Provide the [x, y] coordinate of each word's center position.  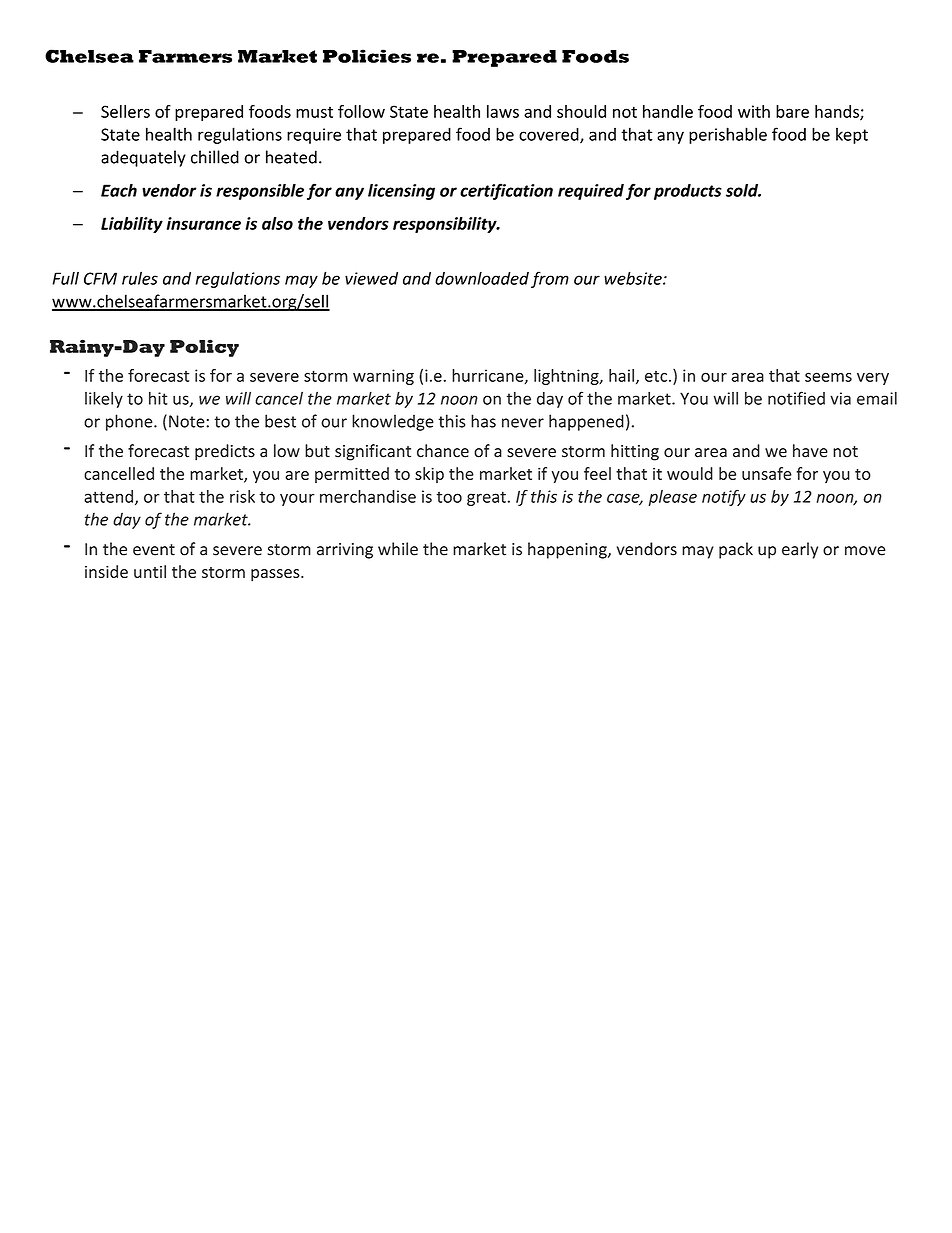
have [810, 451]
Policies [367, 56]
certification [506, 191]
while [398, 549]
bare [792, 111]
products [688, 192]
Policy [204, 348]
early [800, 550]
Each [119, 190]
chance [443, 451]
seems [828, 377]
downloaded [482, 278]
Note [188, 421]
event [154, 550]
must [314, 112]
